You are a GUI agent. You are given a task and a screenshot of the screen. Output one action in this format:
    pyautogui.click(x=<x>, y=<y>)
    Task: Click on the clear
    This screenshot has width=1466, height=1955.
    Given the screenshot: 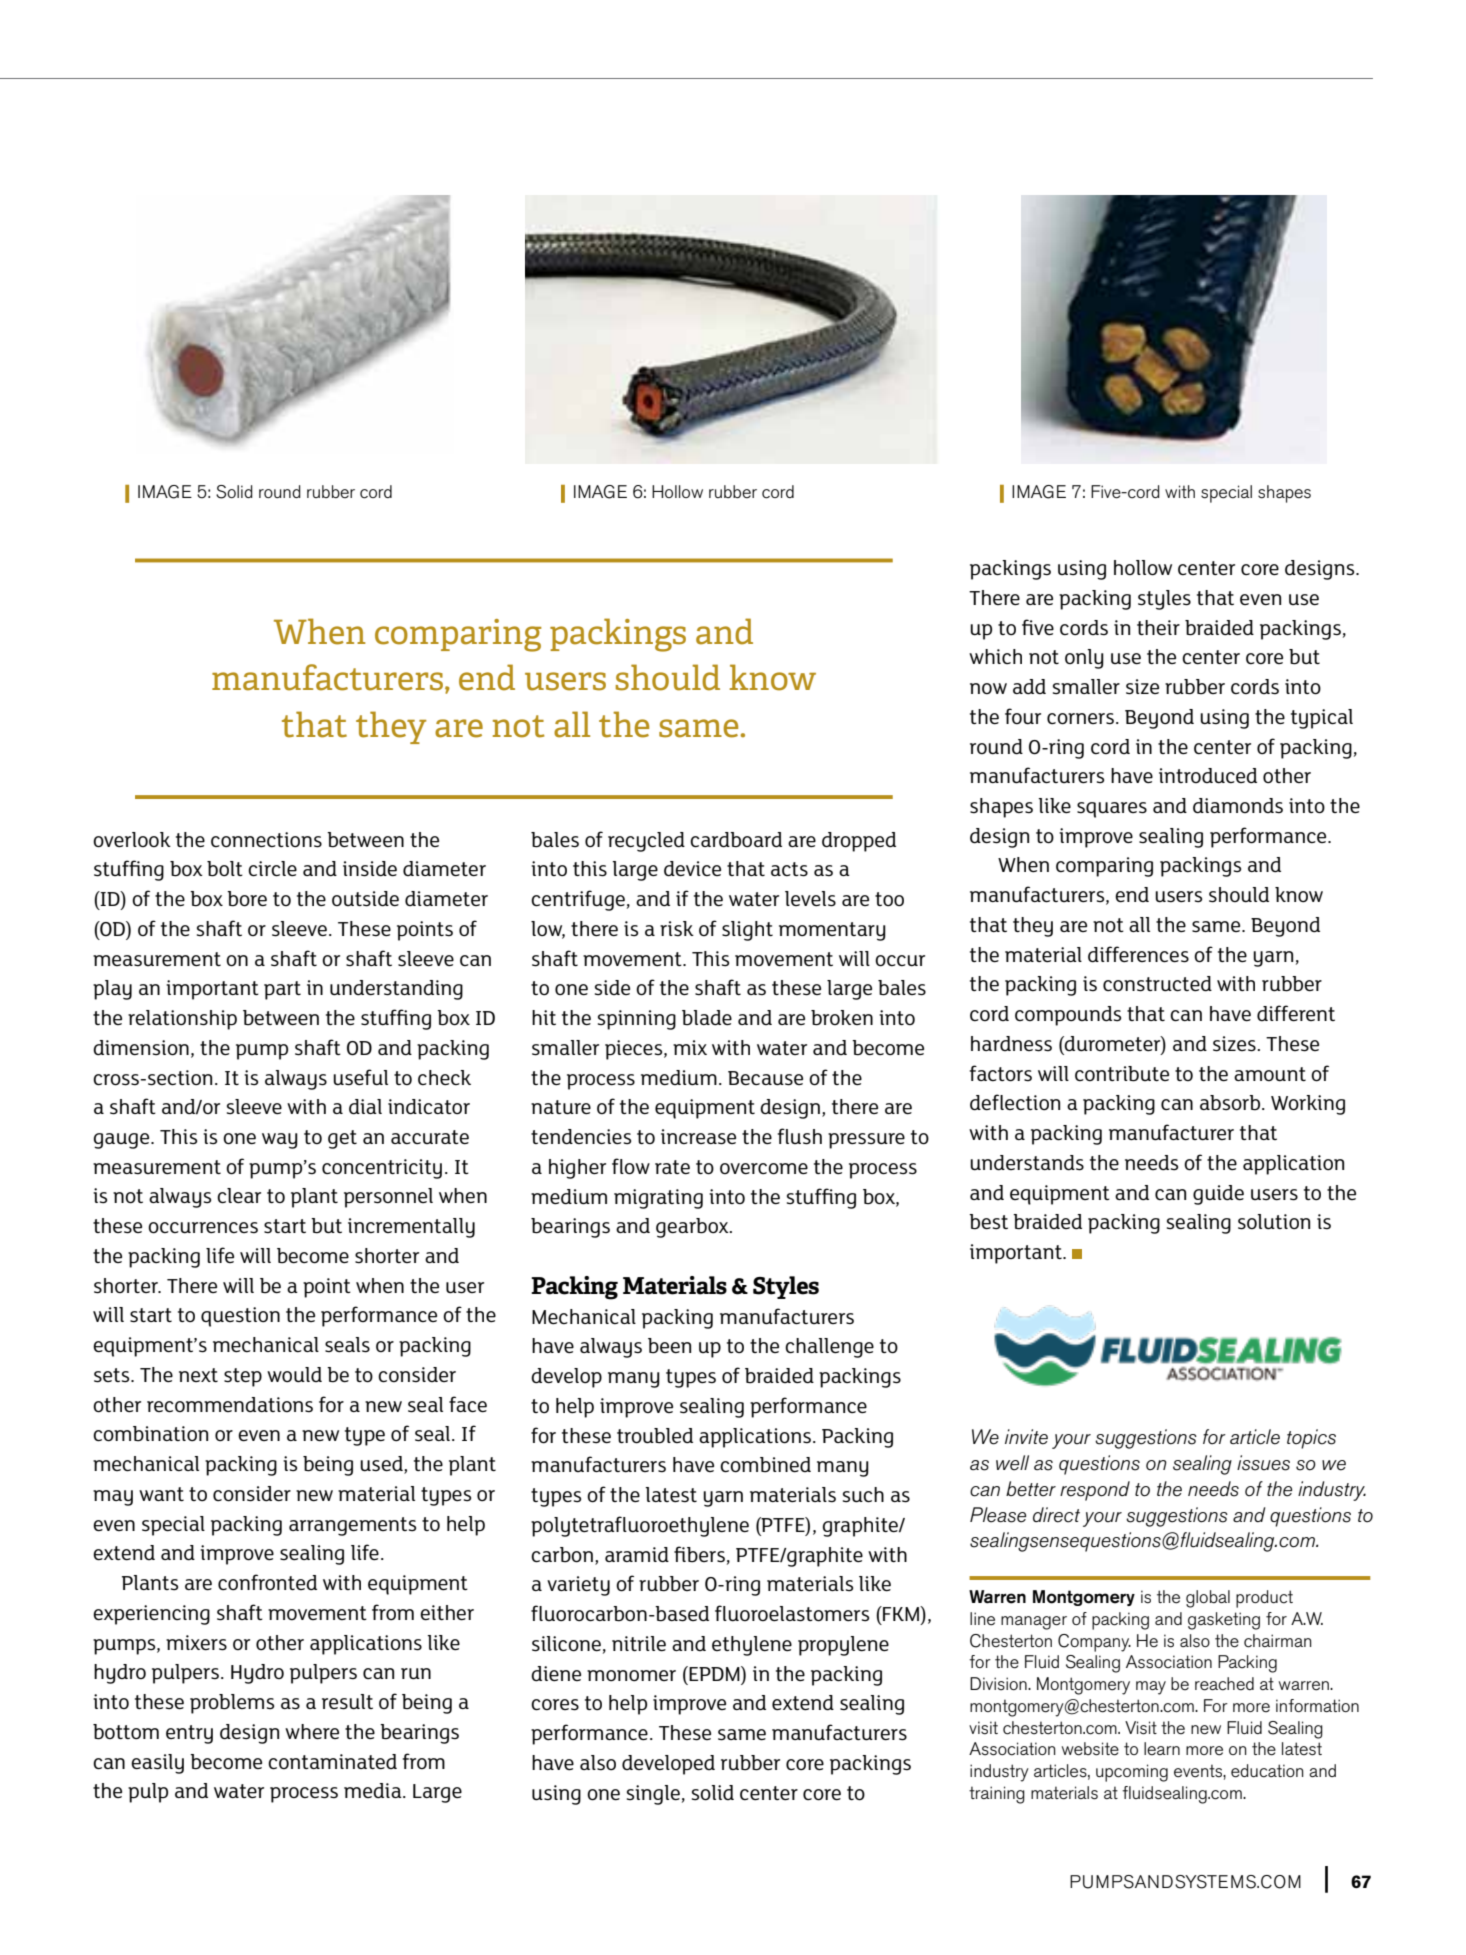 What is the action you would take?
    pyautogui.click(x=239, y=1196)
